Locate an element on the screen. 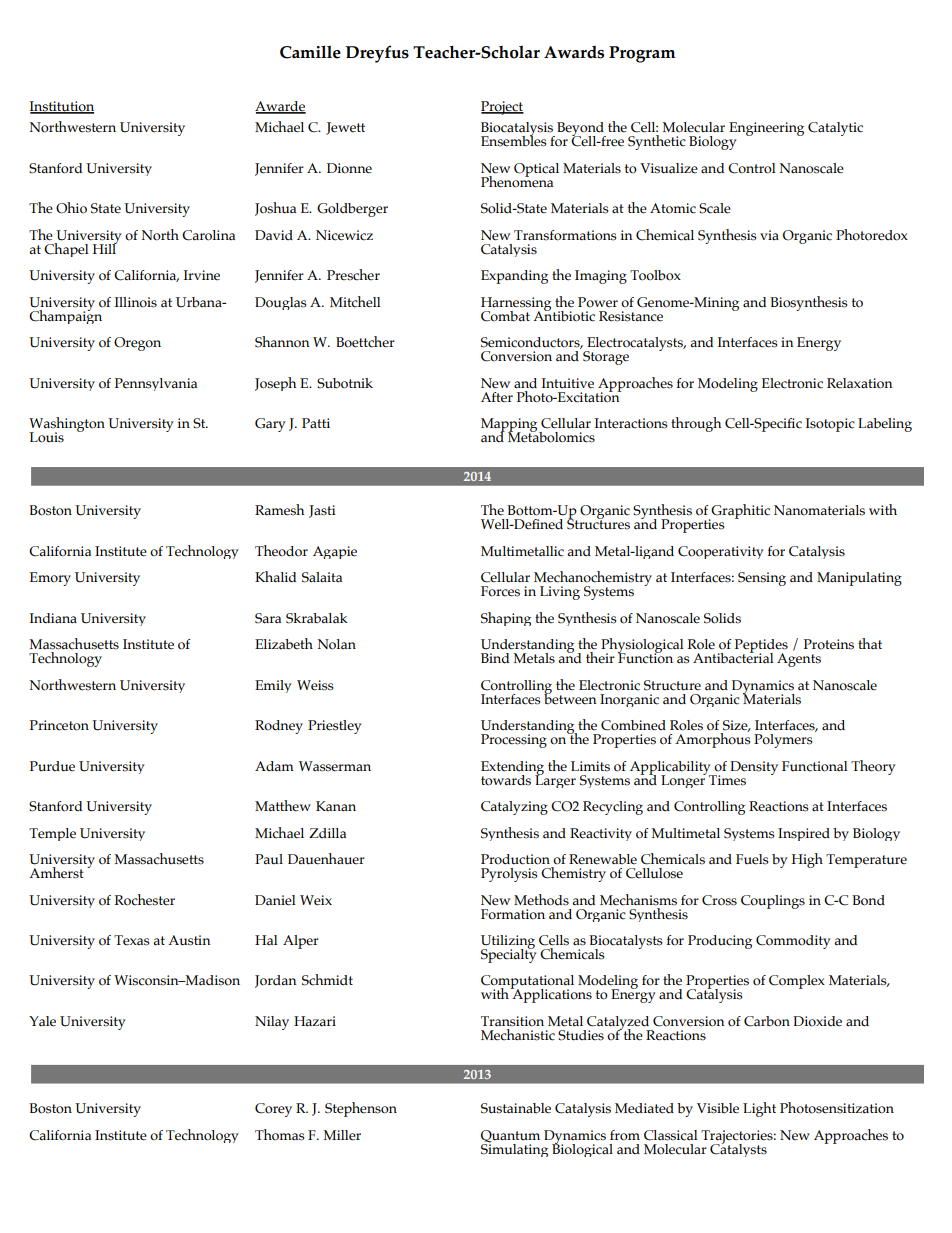 The height and width of the screenshot is (1233, 952). Engineering is located at coordinates (766, 129).
